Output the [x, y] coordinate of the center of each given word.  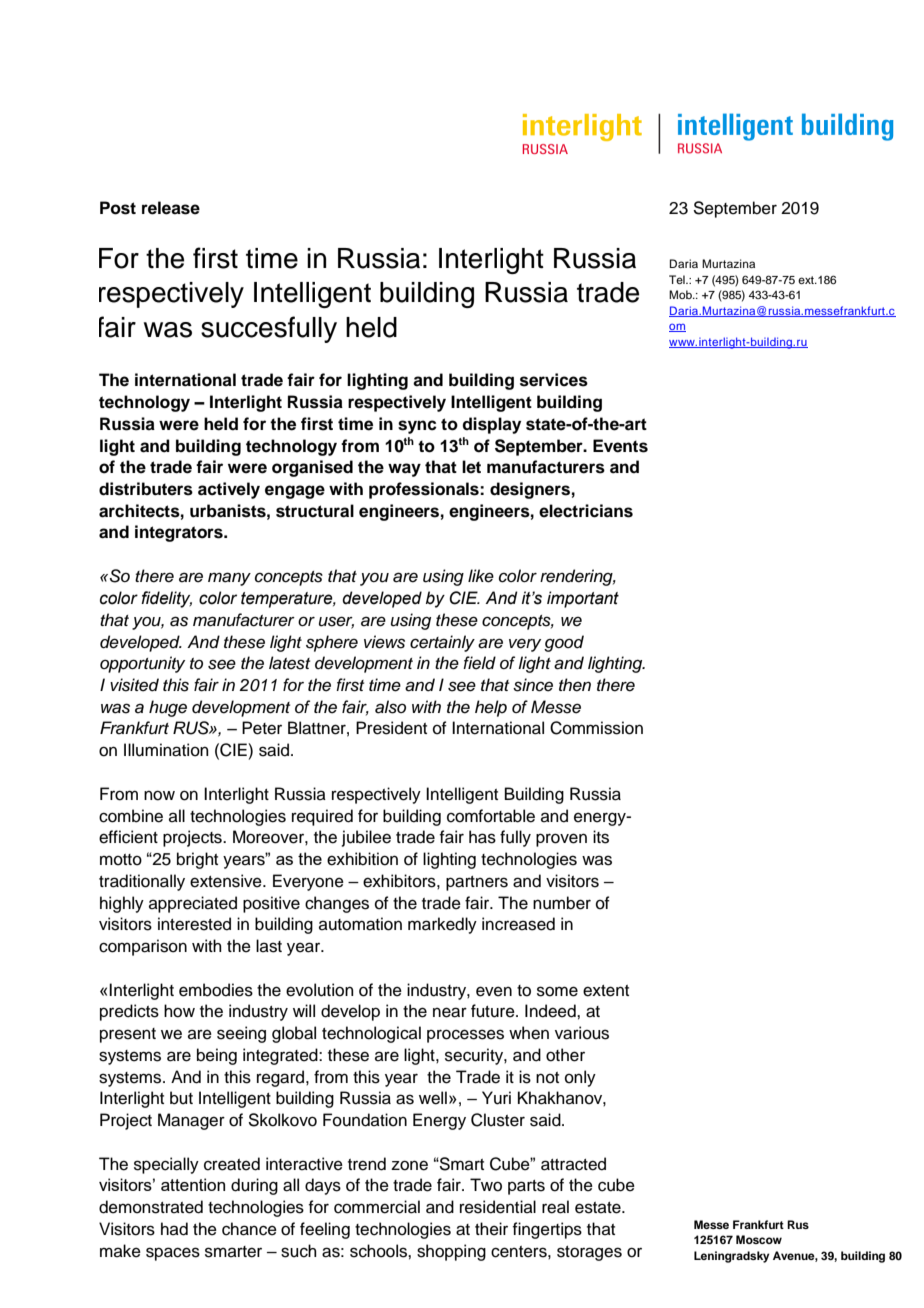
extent [606, 991]
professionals [425, 490]
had [174, 1229]
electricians [586, 511]
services [554, 380]
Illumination [166, 750]
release [171, 208]
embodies [216, 990]
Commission [596, 728]
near [450, 1012]
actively [229, 490]
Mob [681, 294]
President [391, 728]
